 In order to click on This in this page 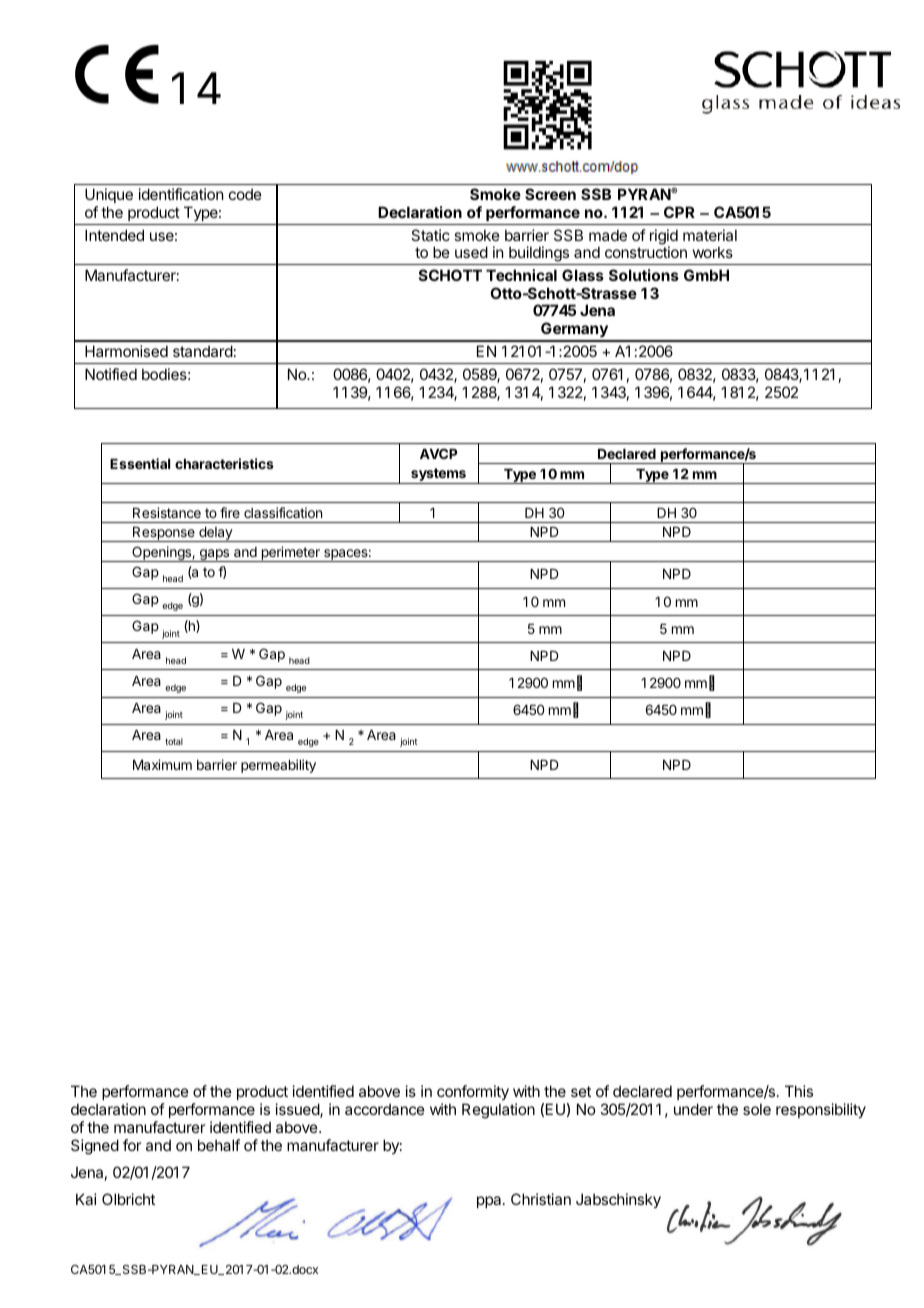, I will do `click(799, 1091)`.
